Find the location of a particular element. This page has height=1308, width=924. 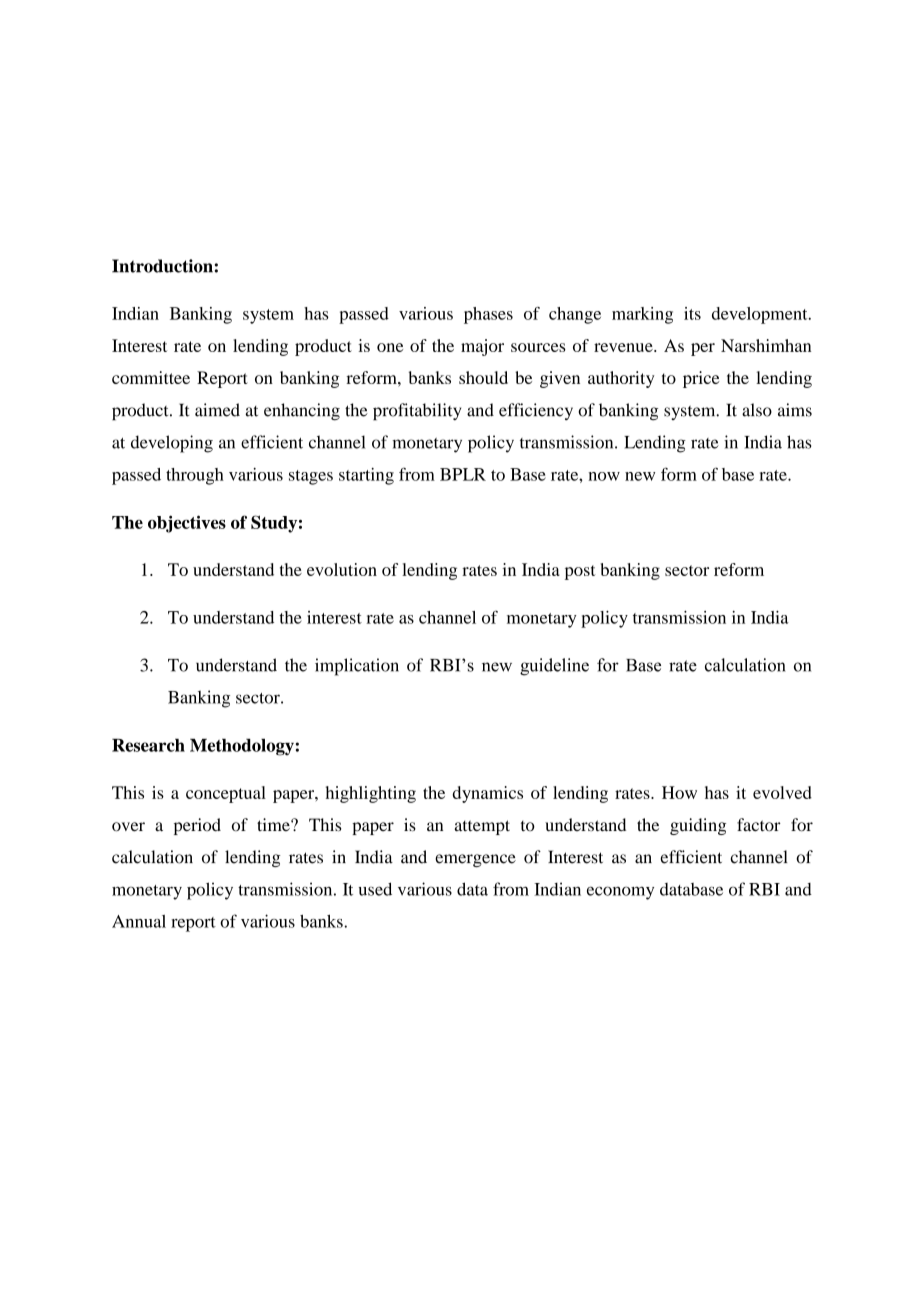

phases is located at coordinates (488, 315).
